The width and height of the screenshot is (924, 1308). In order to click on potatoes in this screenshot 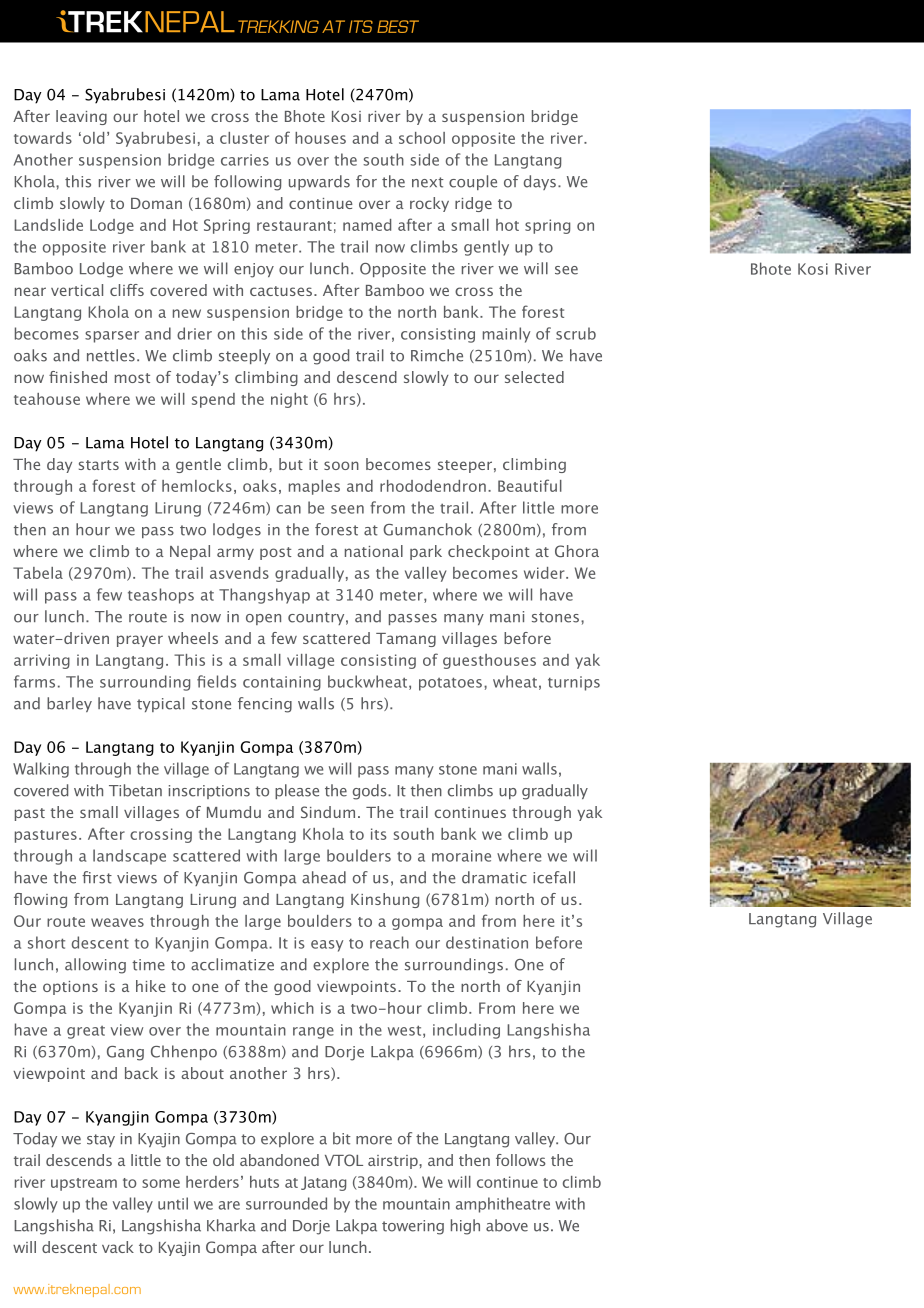, I will do `click(450, 684)`.
